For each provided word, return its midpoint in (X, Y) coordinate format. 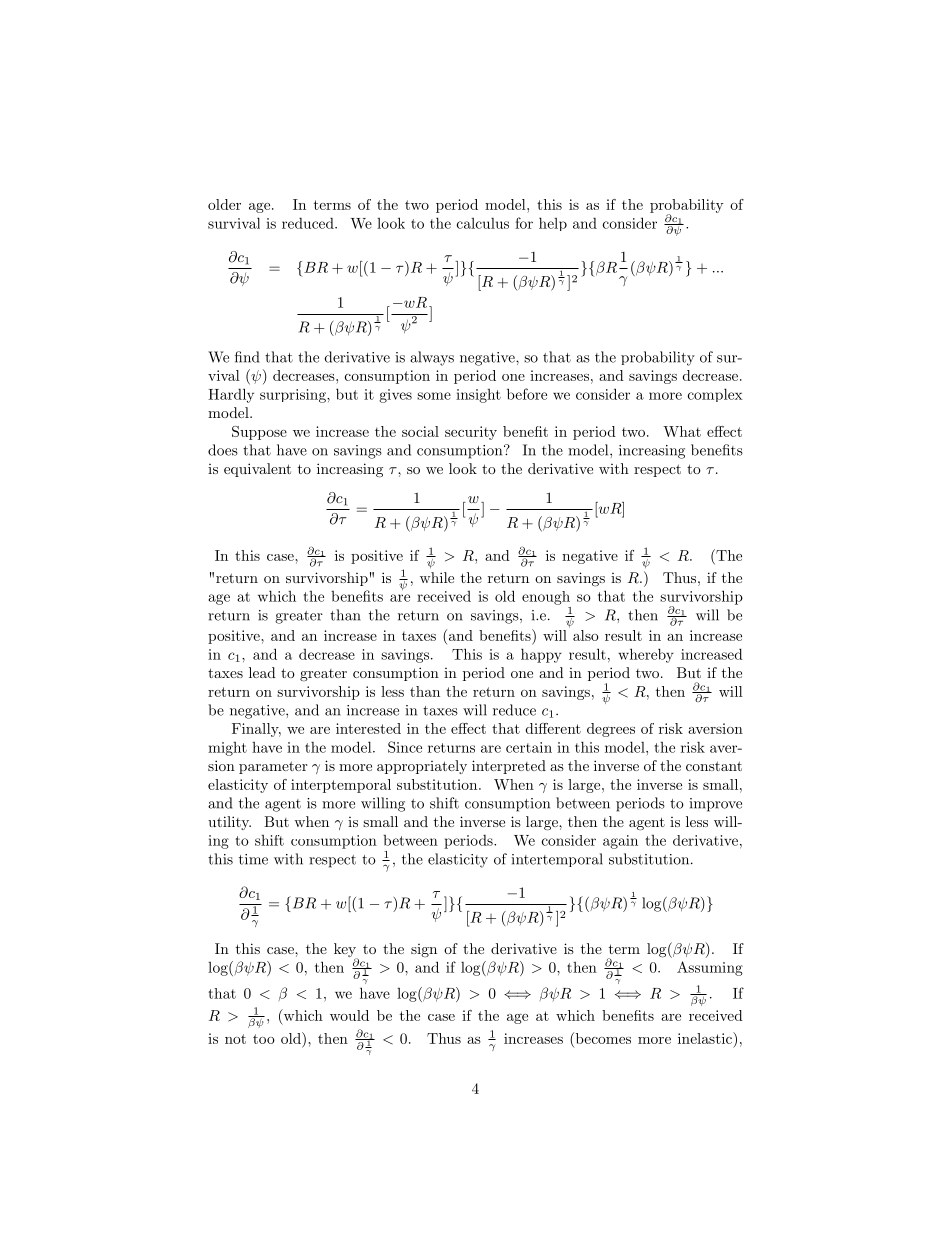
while (437, 577)
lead (262, 672)
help (553, 224)
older (224, 204)
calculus (483, 223)
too (264, 1039)
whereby (646, 655)
